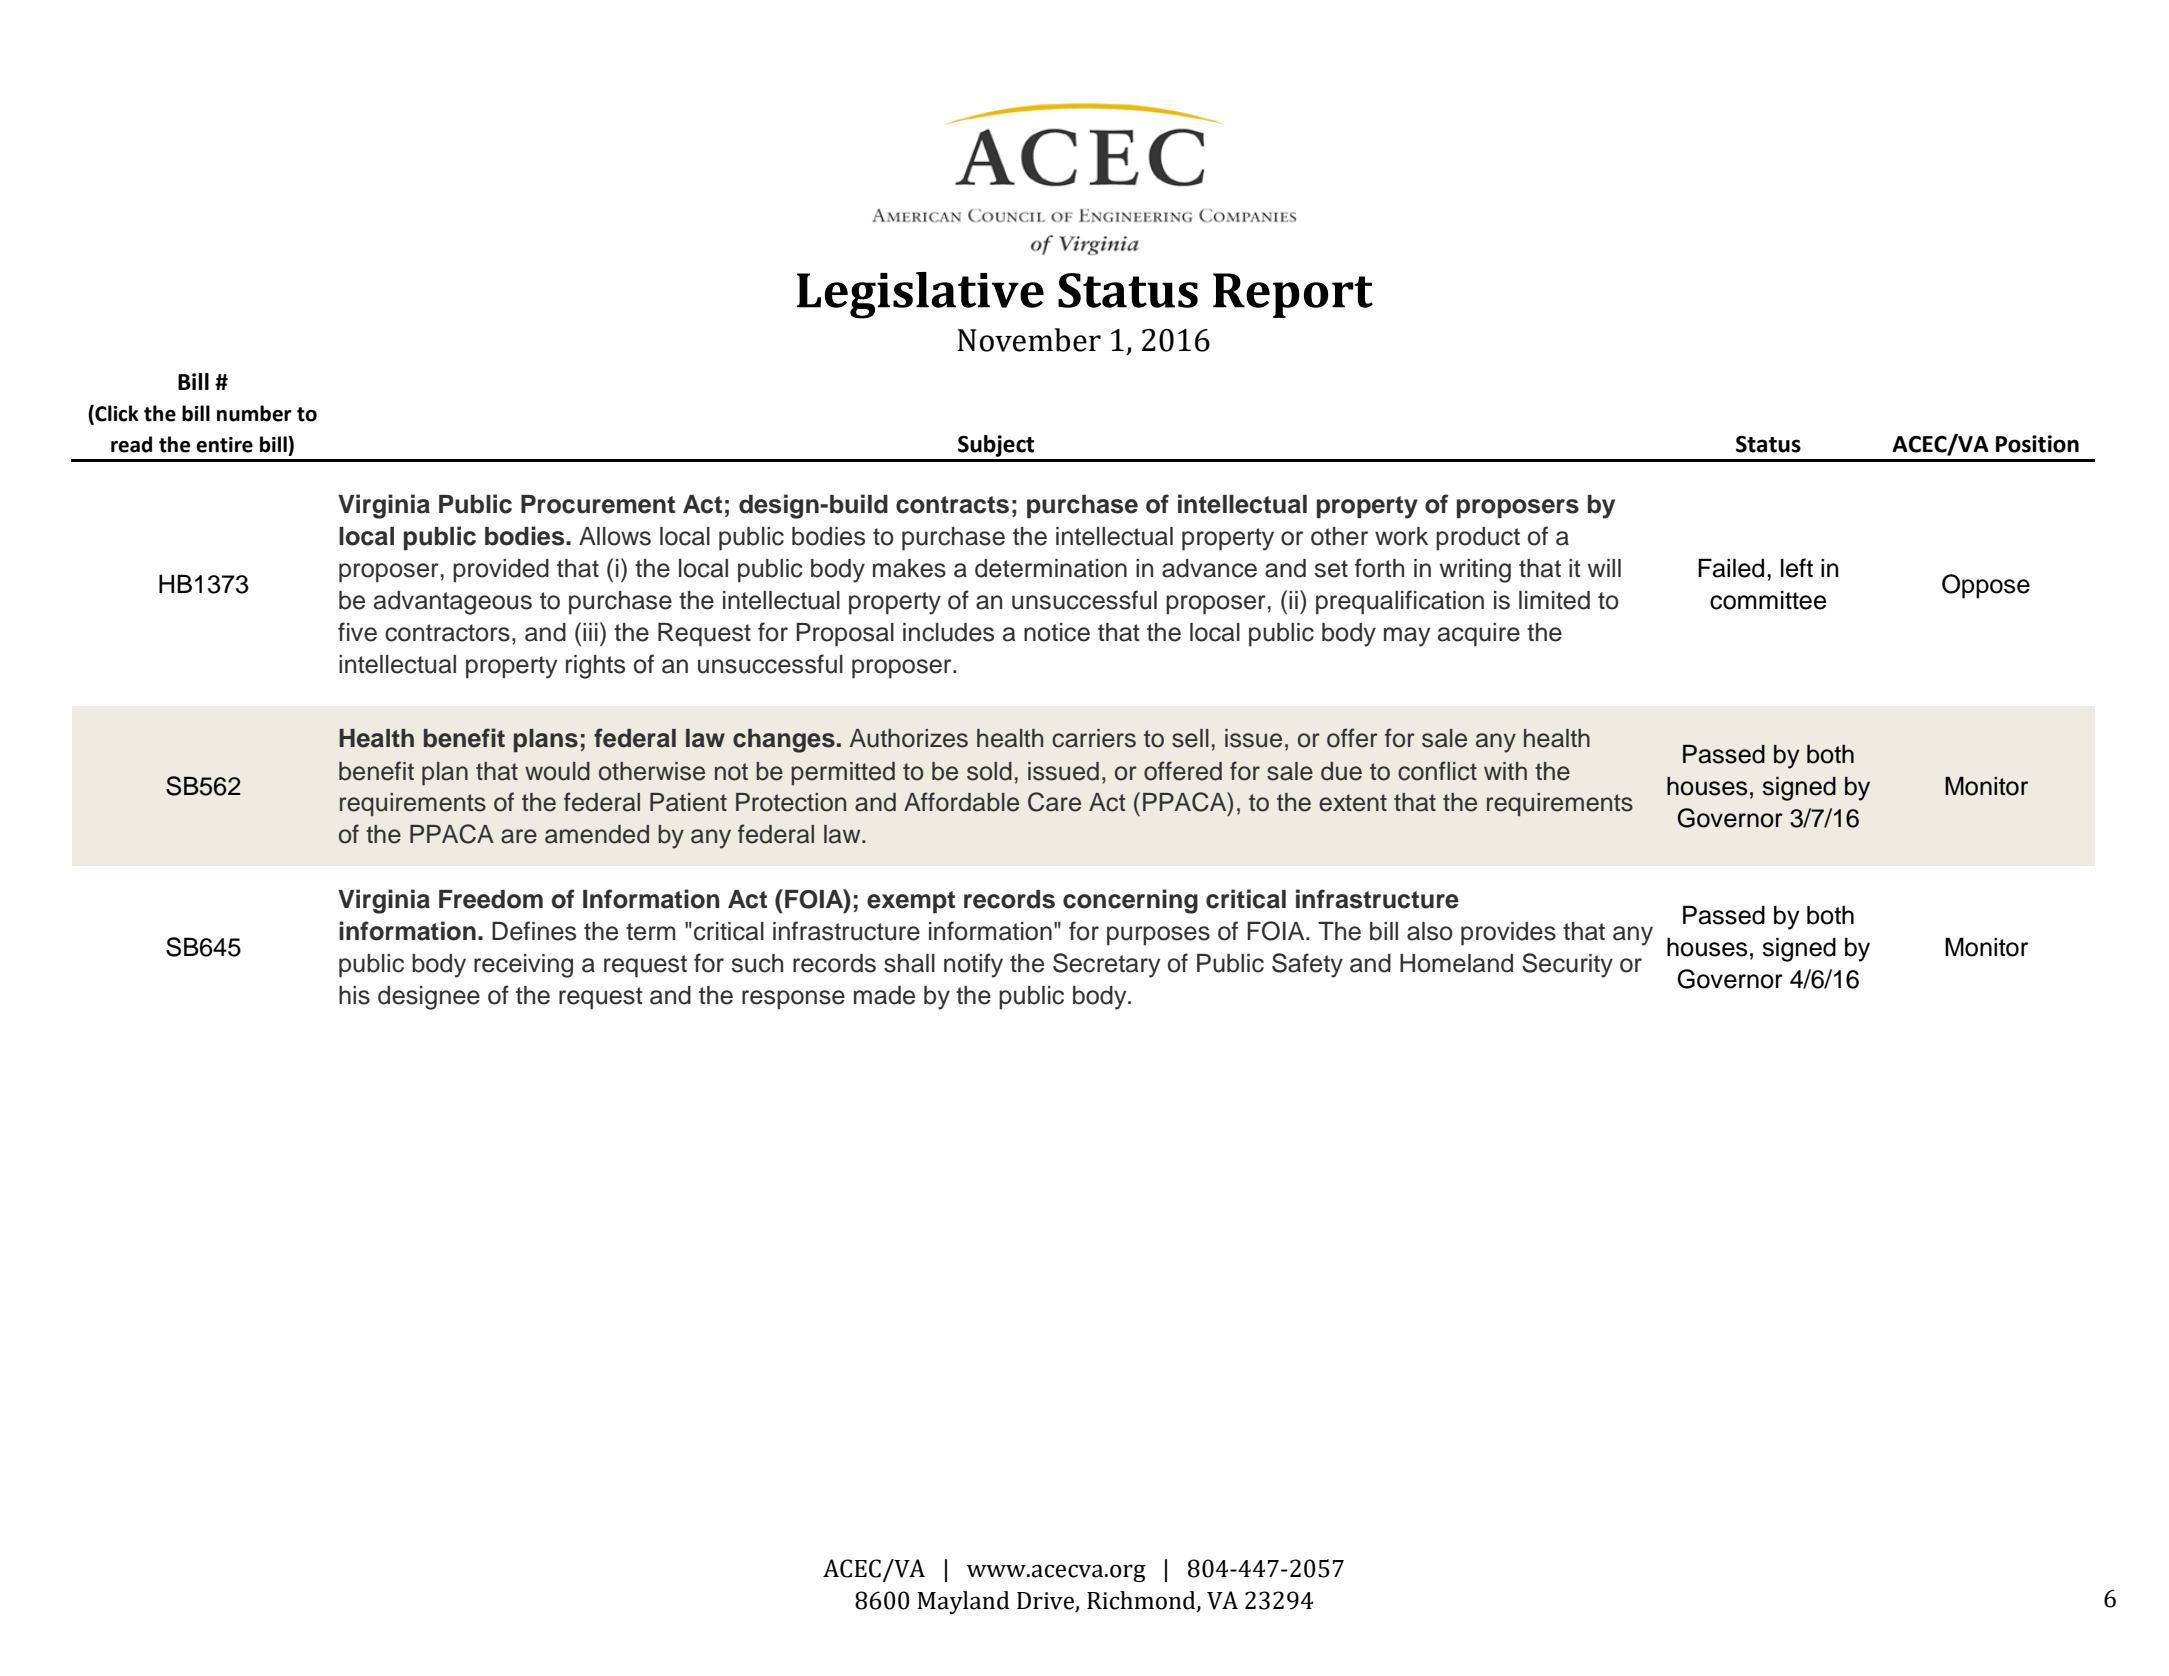 The height and width of the document is (1676, 2169). Describe the element at coordinates (1293, 295) in the document. I see `Report` at that location.
